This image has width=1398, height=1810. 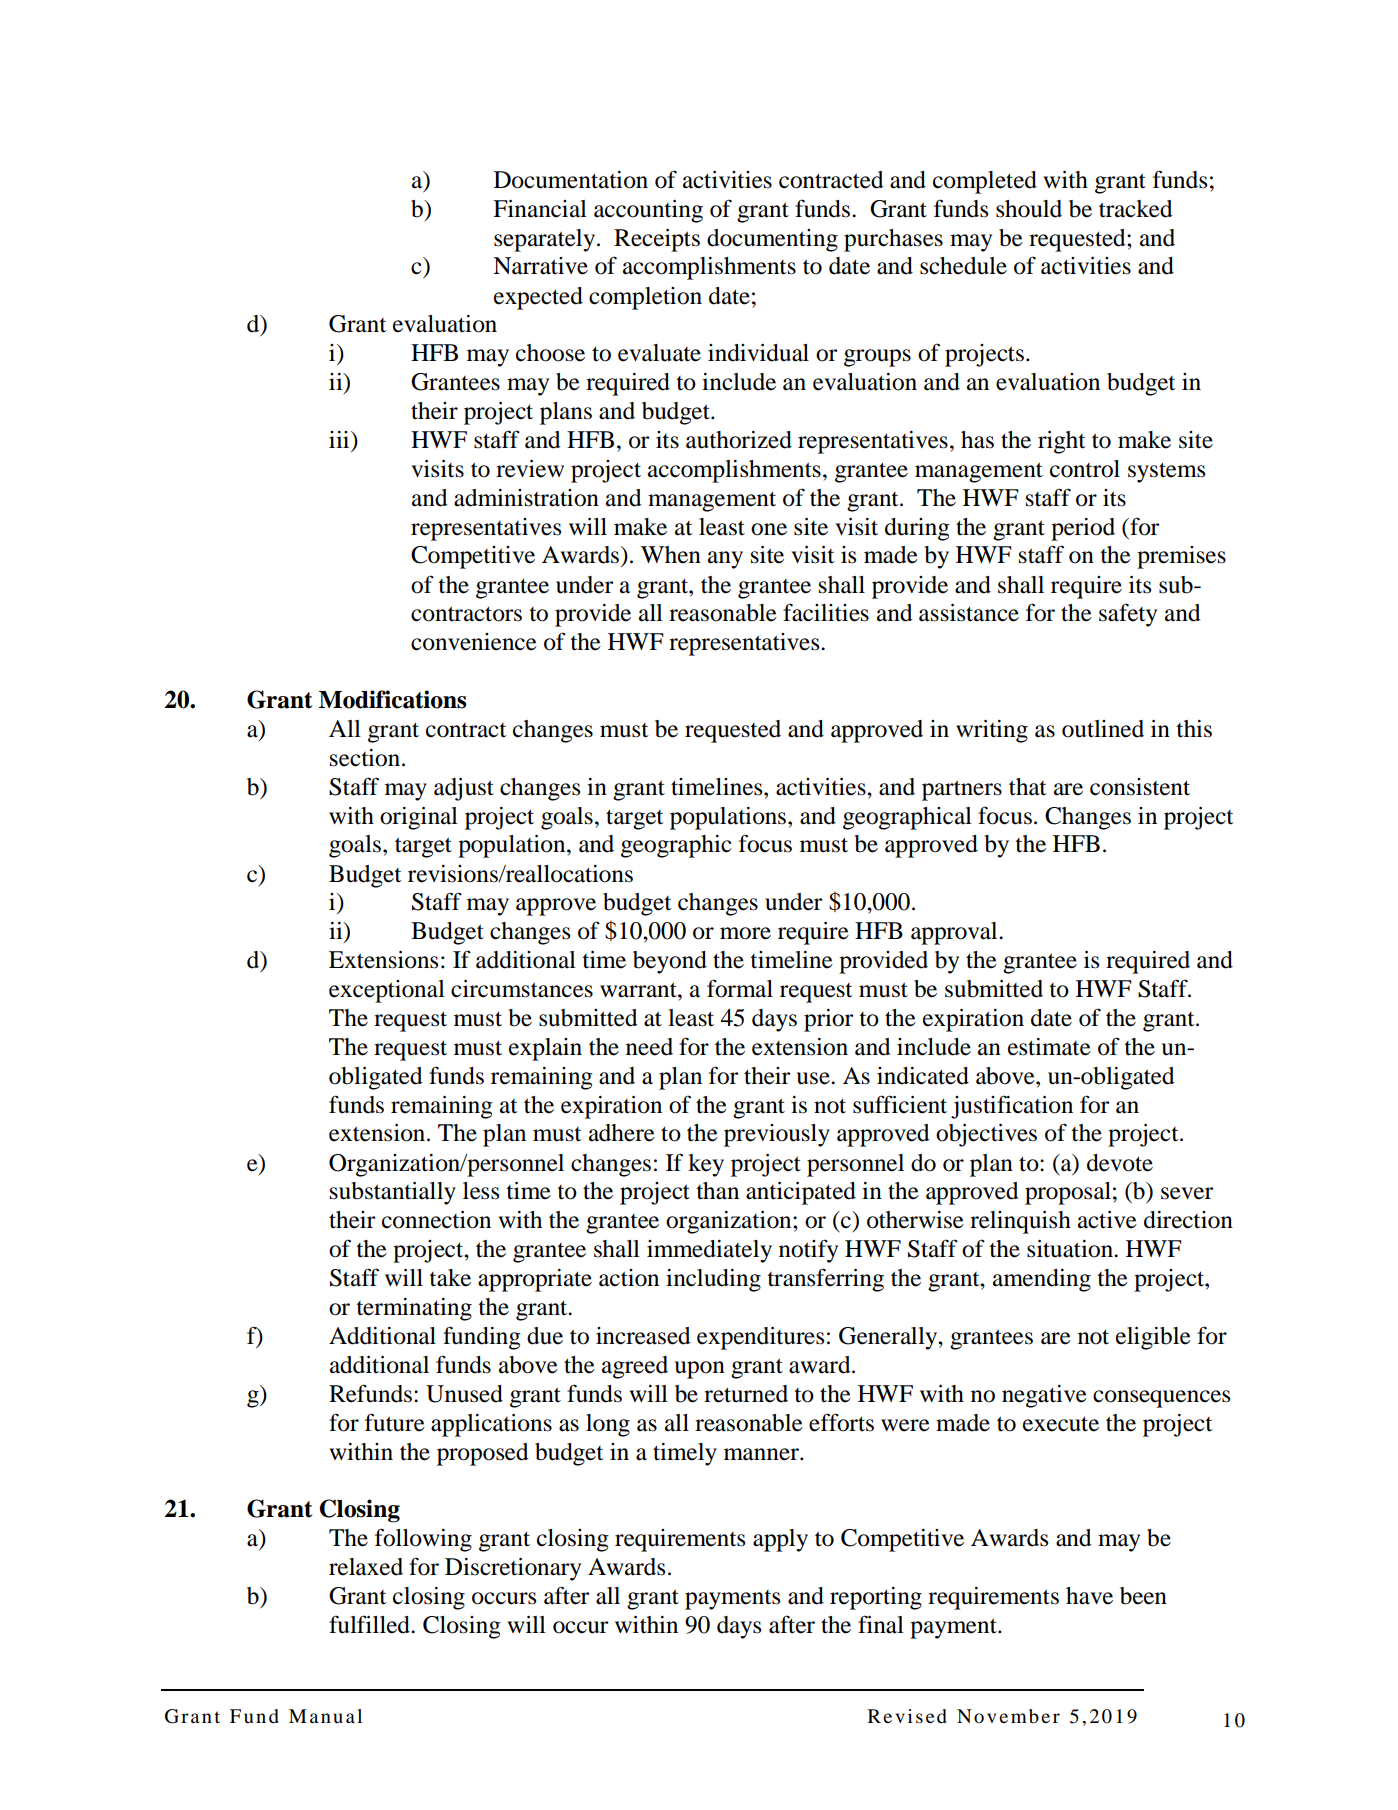 I want to click on exceptional, so click(x=387, y=991).
